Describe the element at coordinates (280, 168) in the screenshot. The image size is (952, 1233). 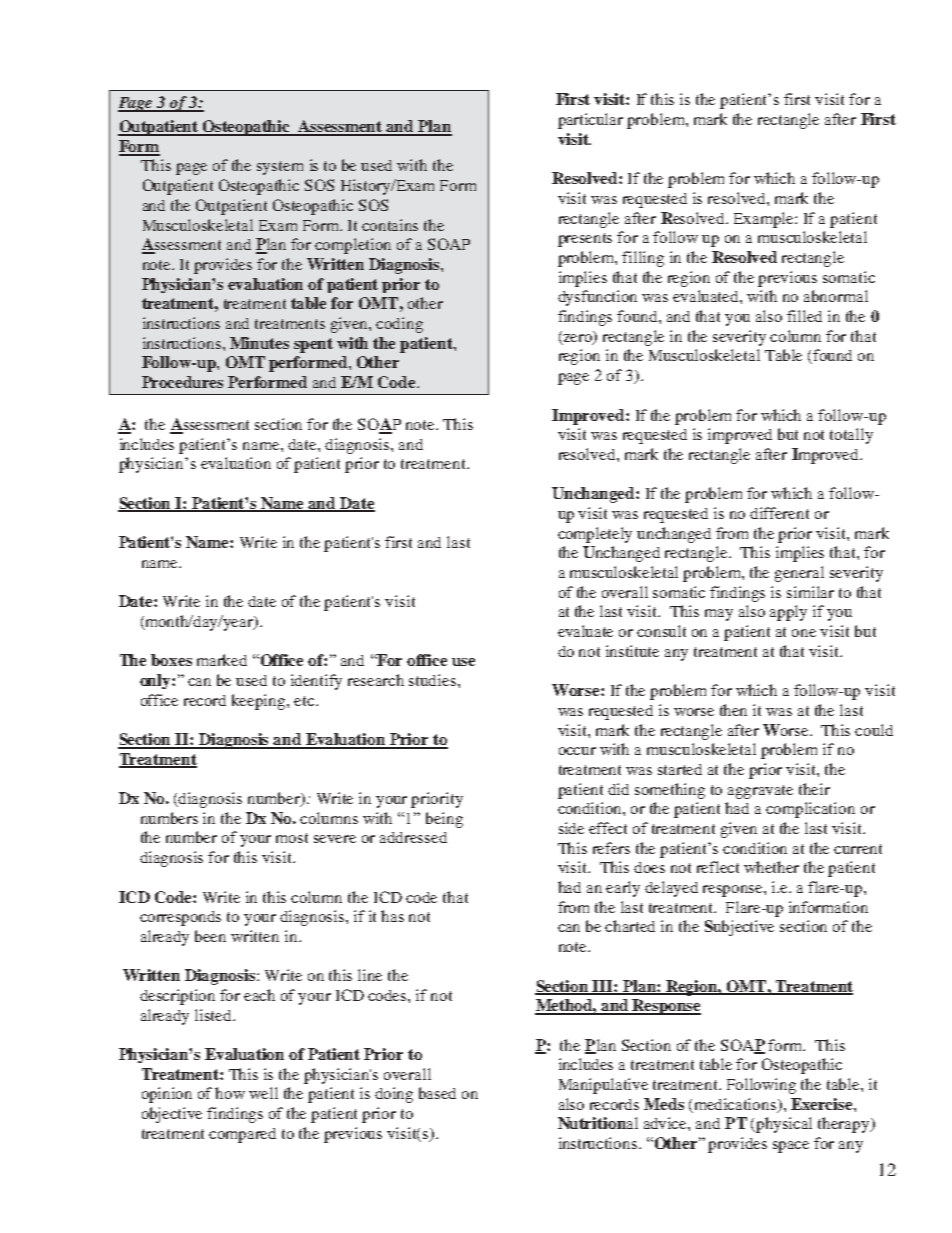
I see `system` at that location.
